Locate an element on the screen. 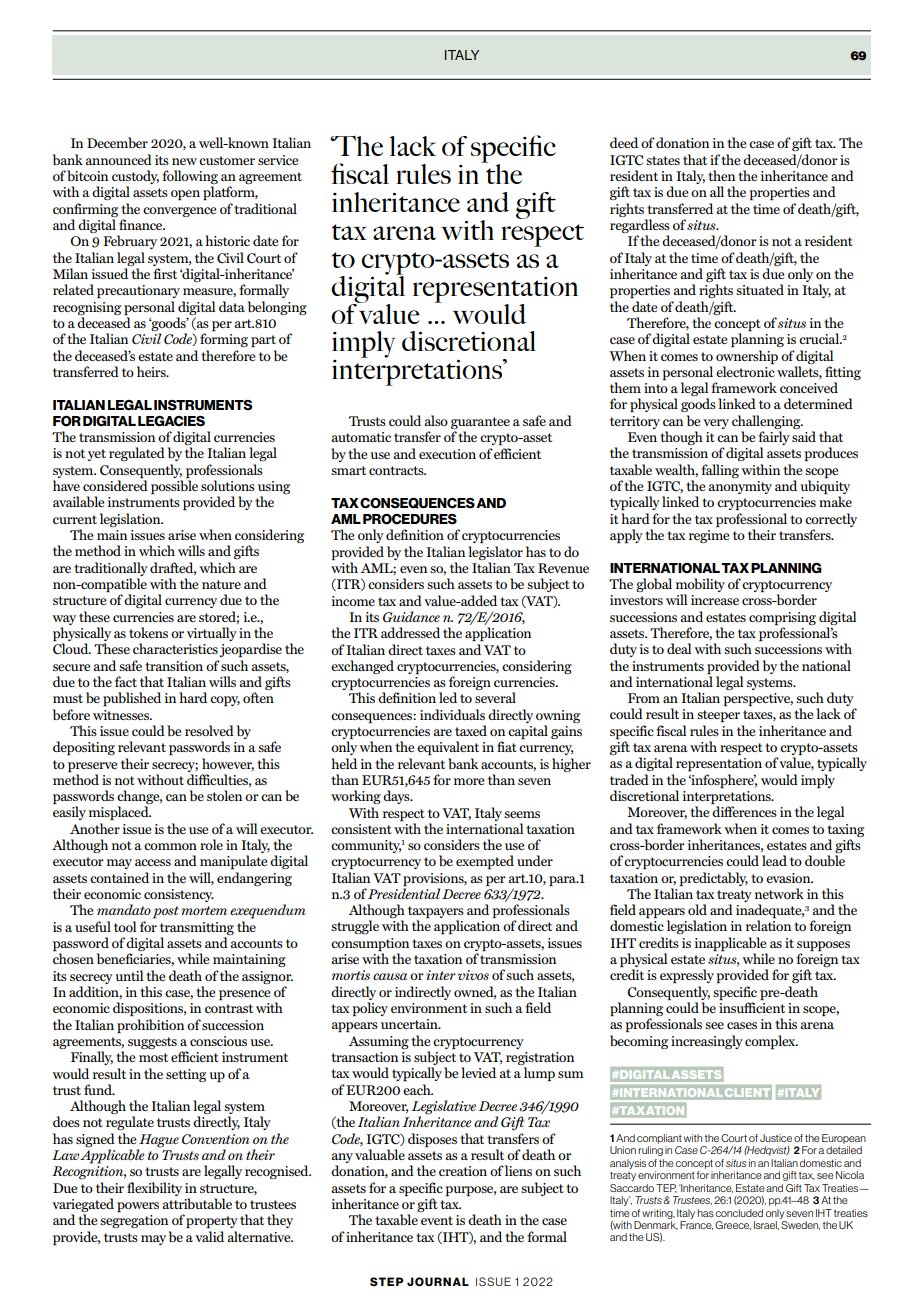  access is located at coordinates (153, 862).
